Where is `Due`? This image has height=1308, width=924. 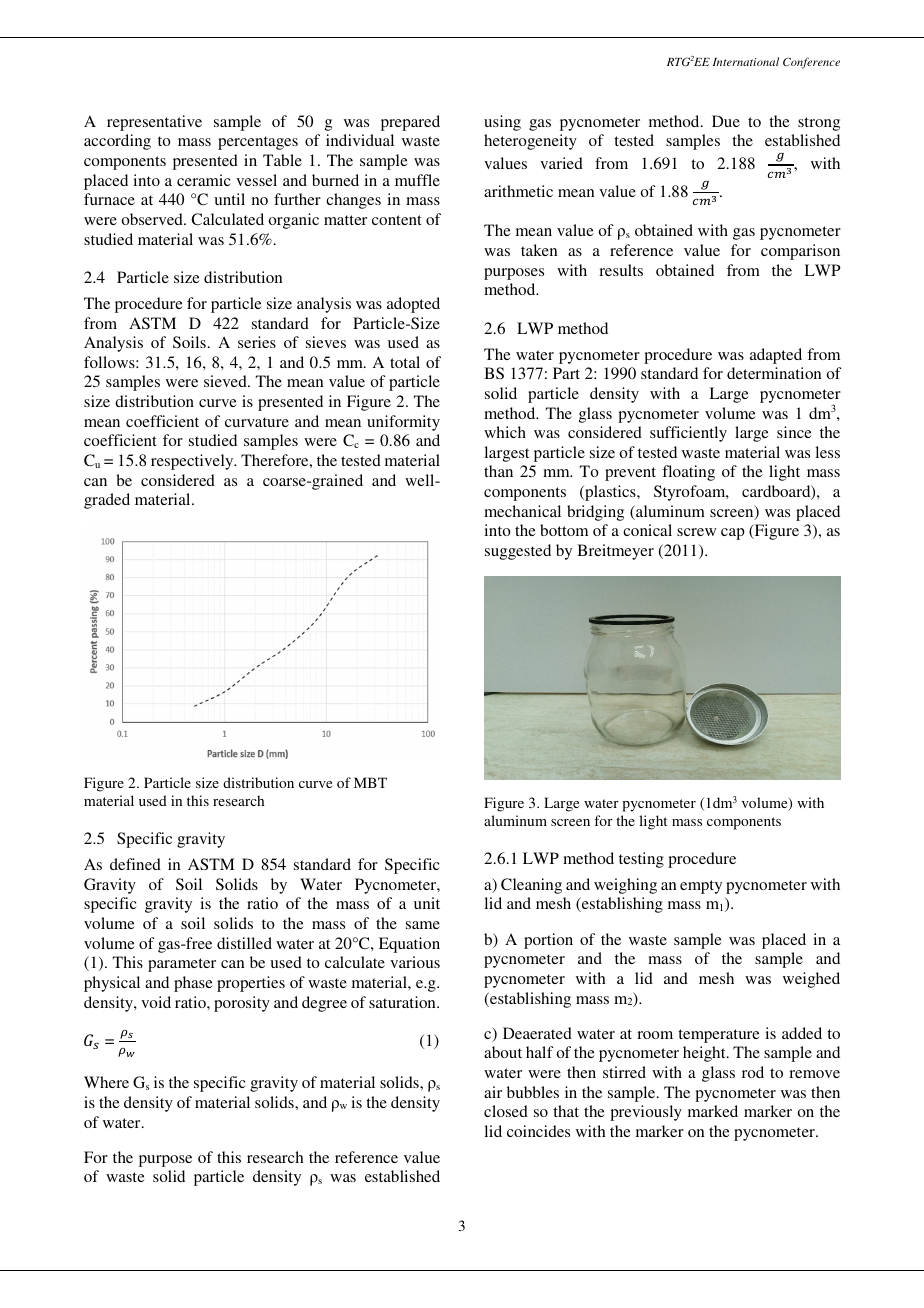 Due is located at coordinates (726, 121).
